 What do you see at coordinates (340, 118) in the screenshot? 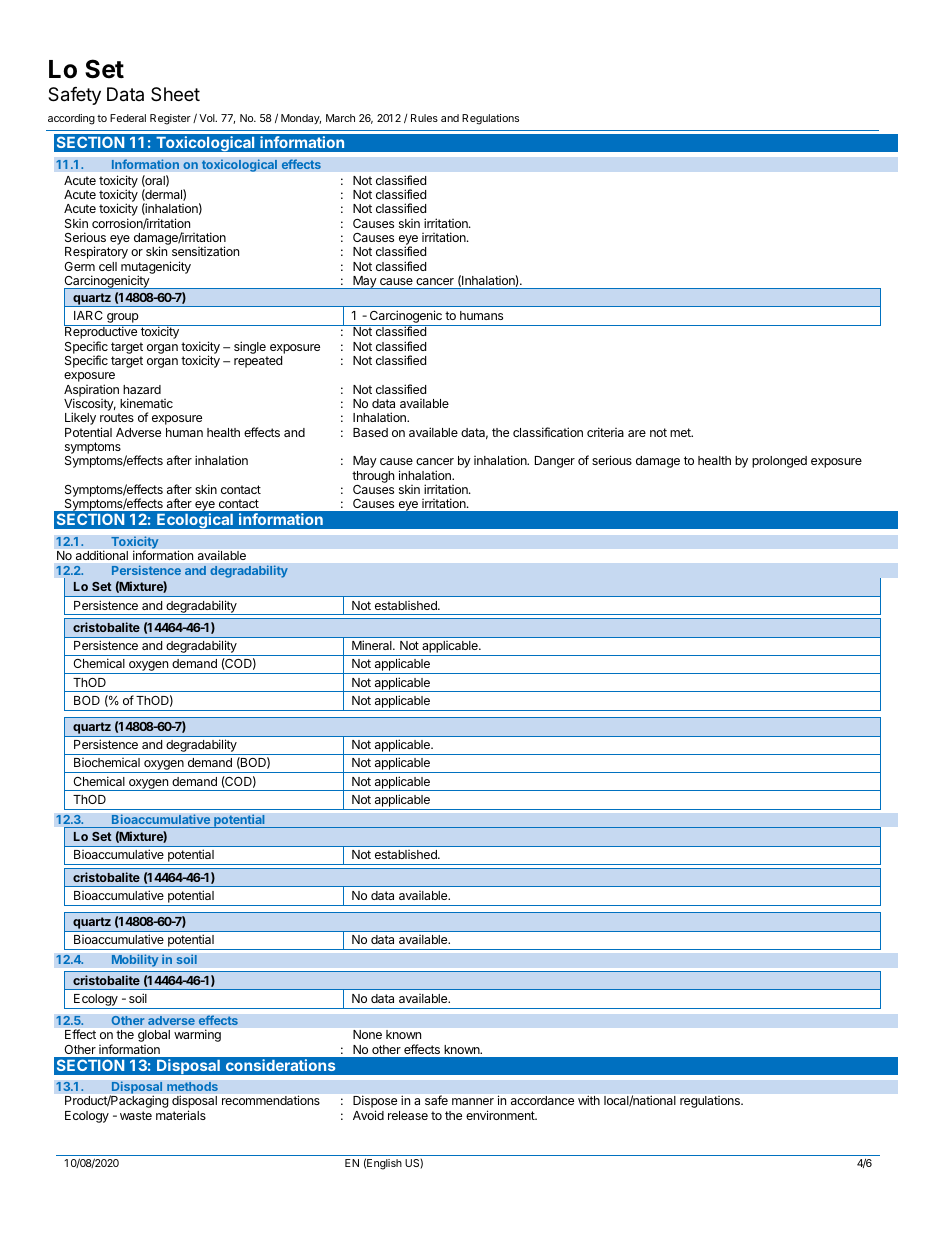
I see `March` at bounding box center [340, 118].
